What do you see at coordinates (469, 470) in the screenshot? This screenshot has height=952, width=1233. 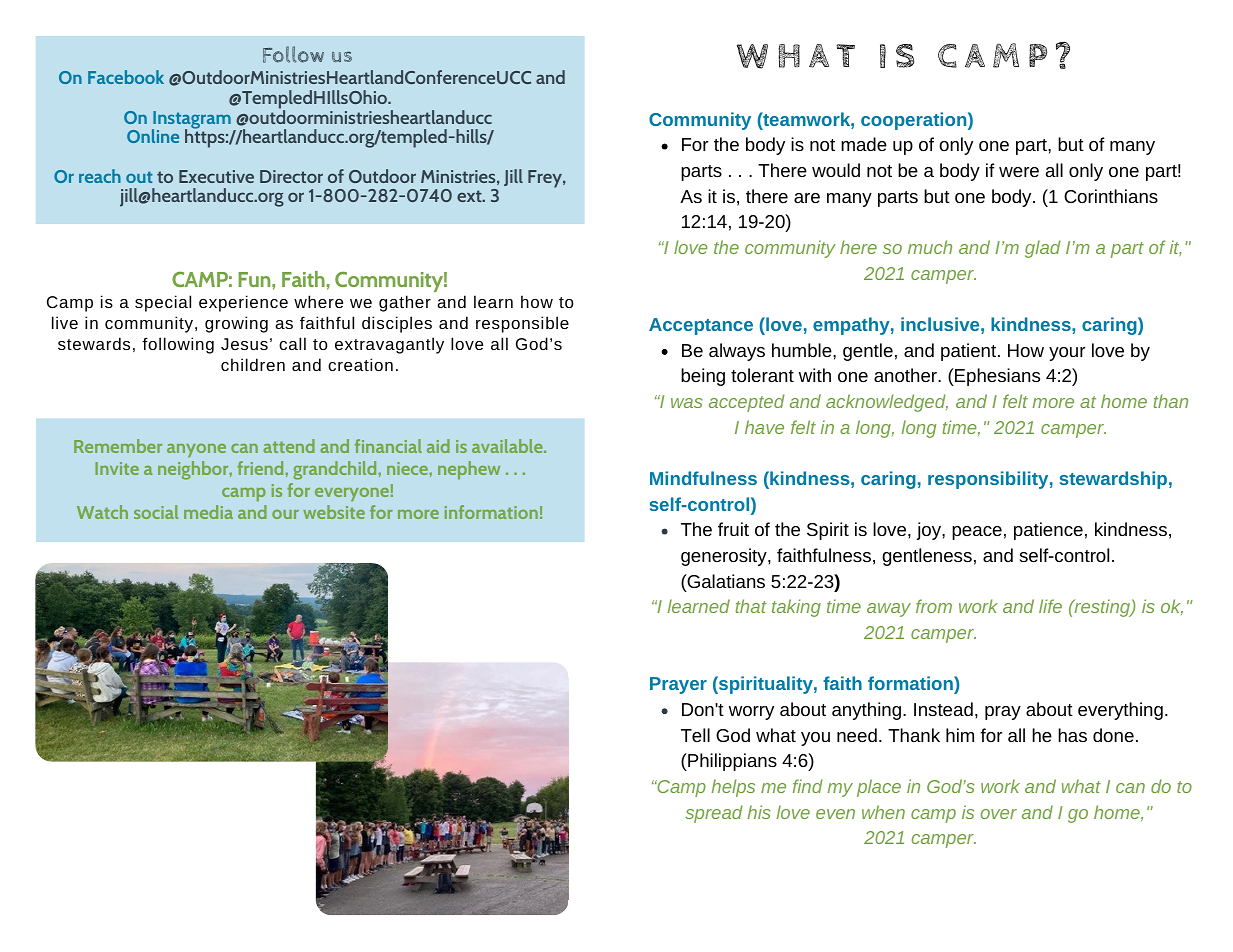 I see `nephew` at bounding box center [469, 470].
